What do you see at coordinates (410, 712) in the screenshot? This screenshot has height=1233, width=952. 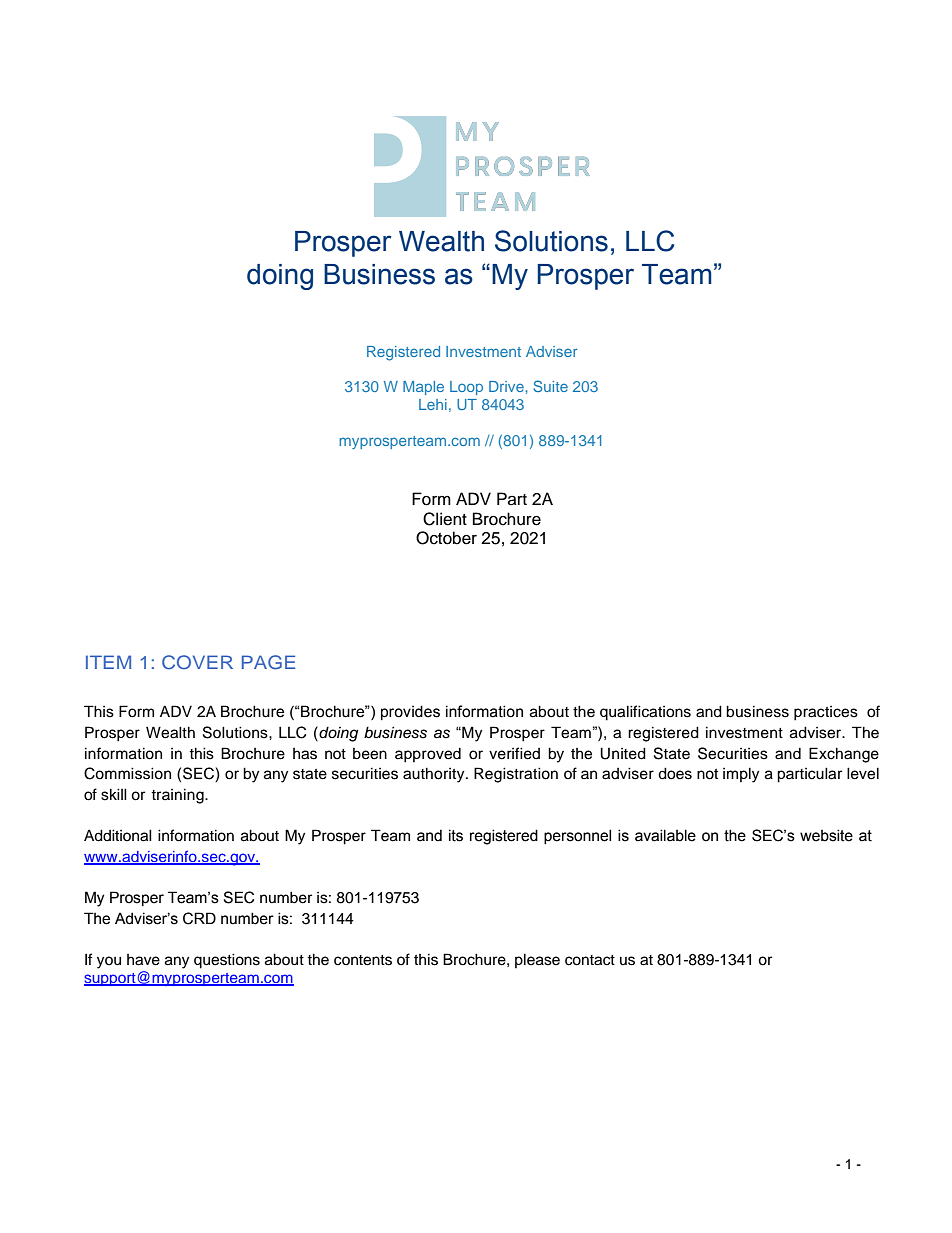 I see `provides` at bounding box center [410, 712].
